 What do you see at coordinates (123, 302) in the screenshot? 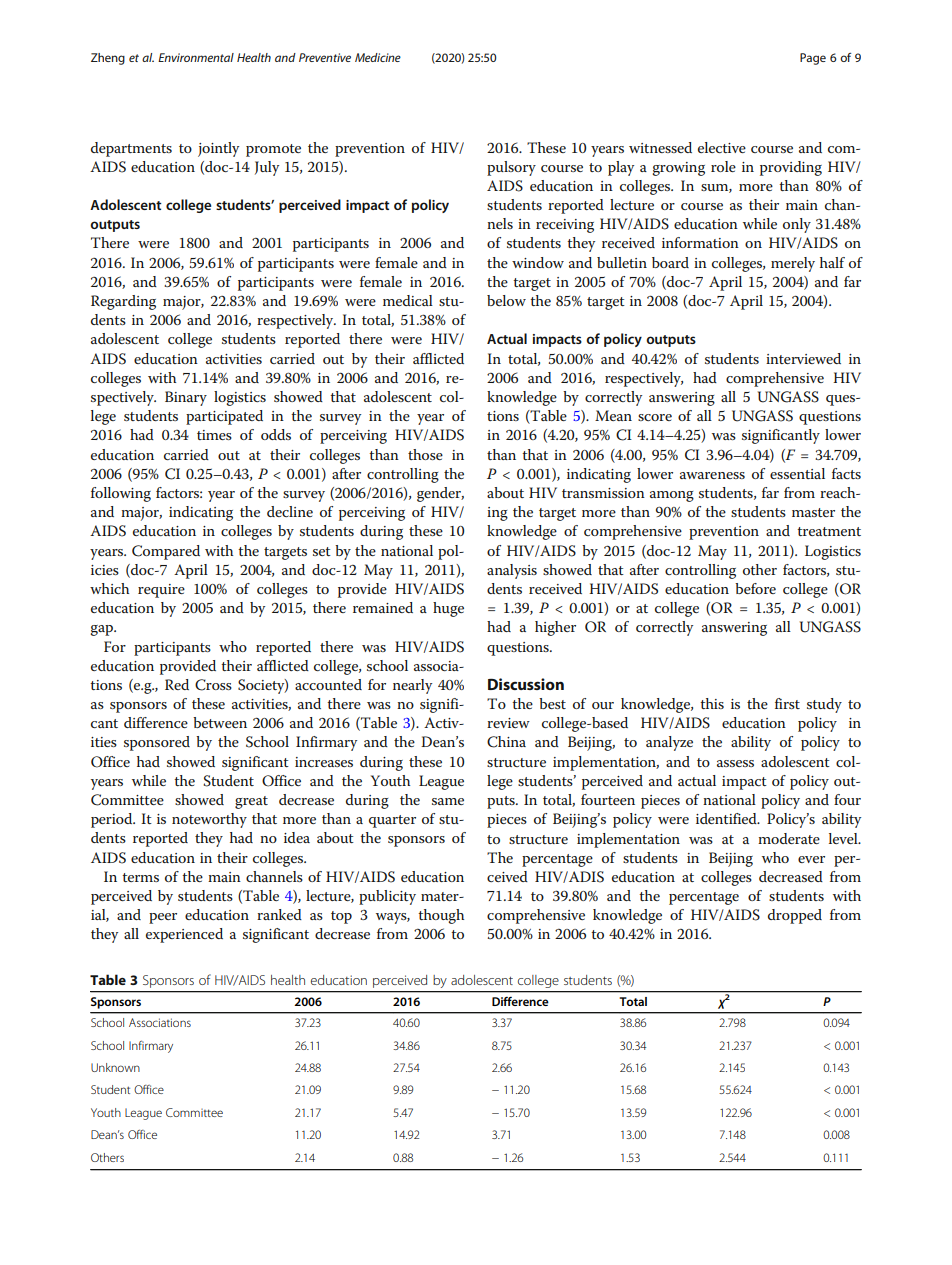
I see `Regarding` at bounding box center [123, 302].
